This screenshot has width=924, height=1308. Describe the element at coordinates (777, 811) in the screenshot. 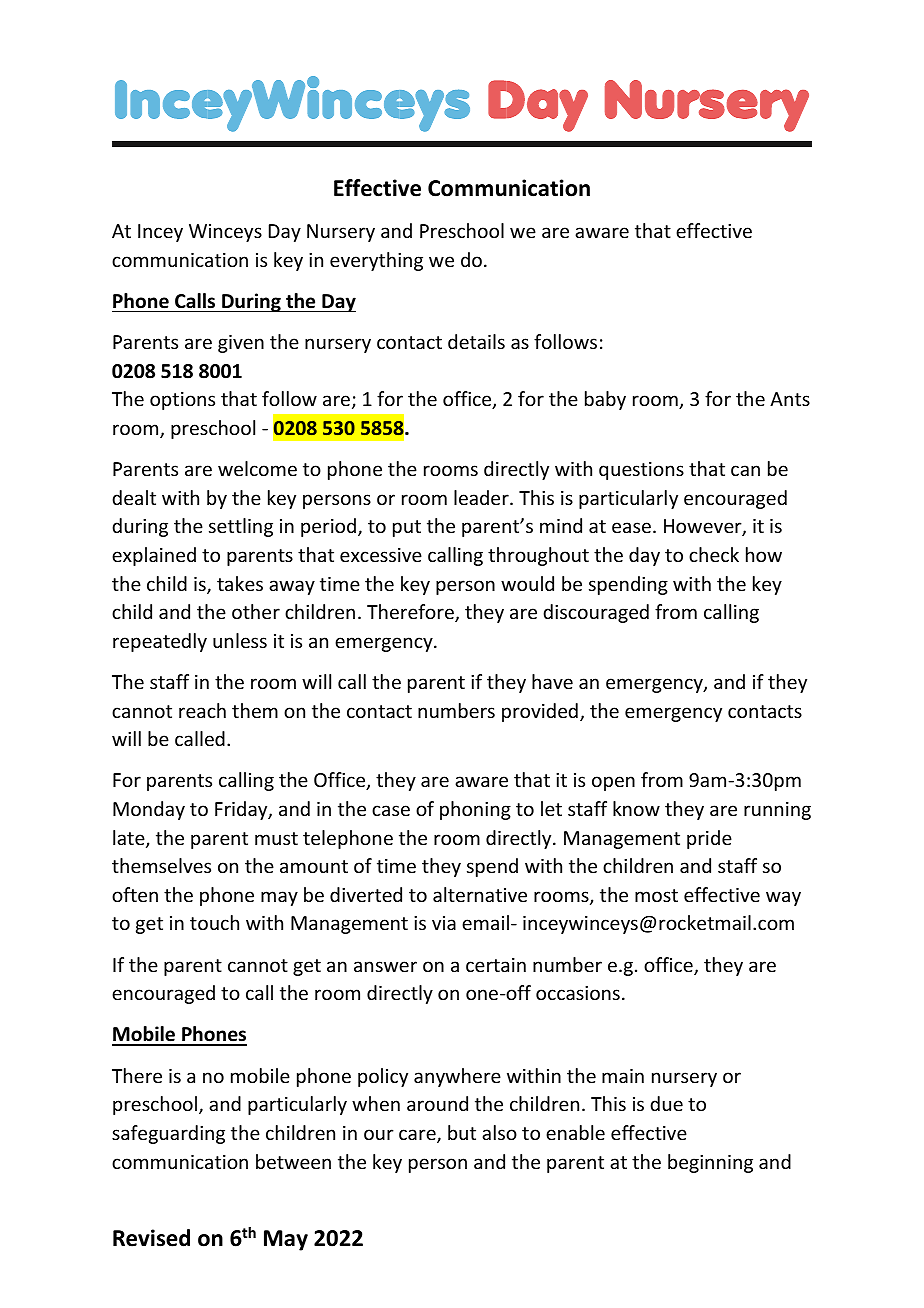

I see `running` at that location.
